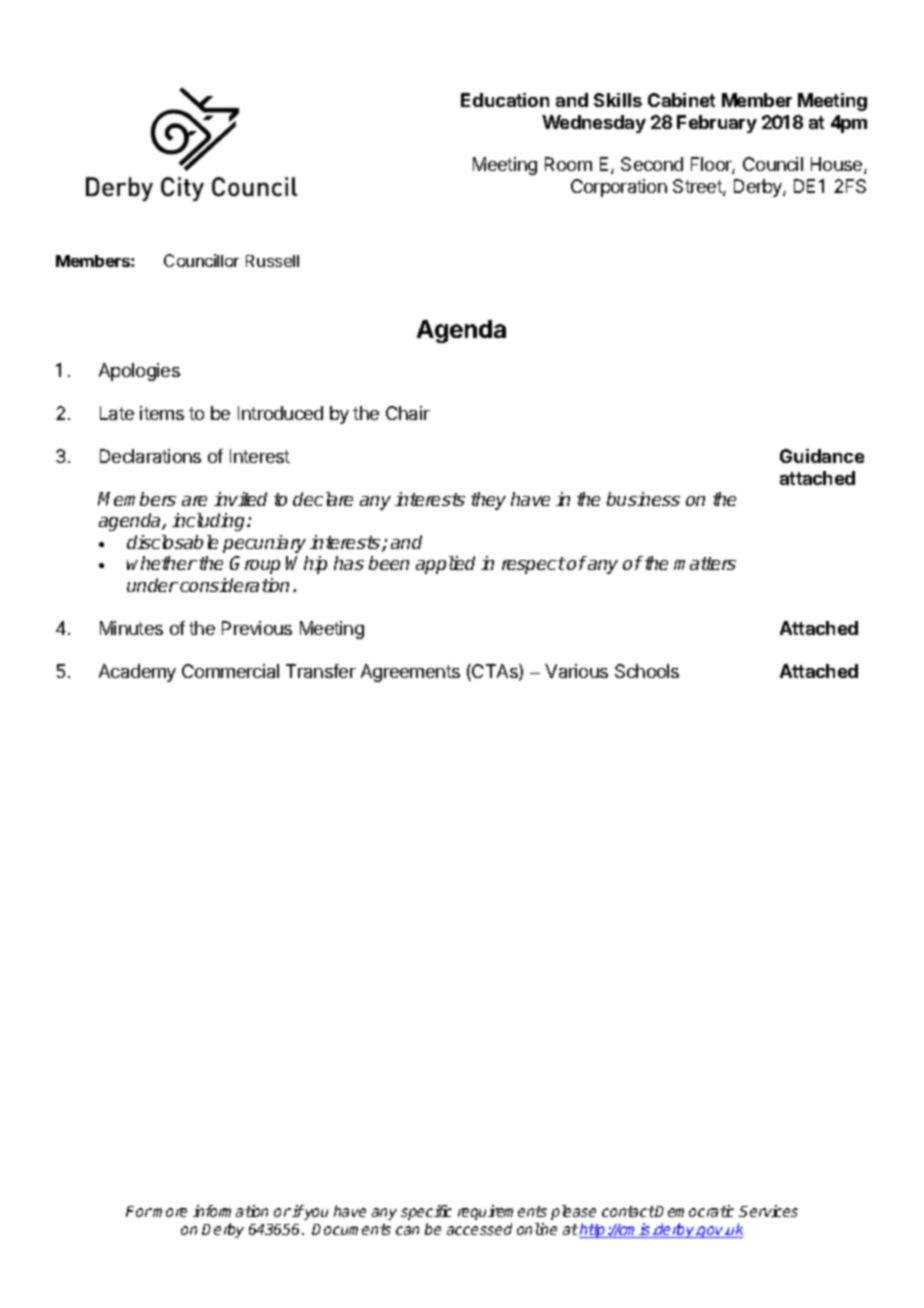 This page has width=924, height=1308. Describe the element at coordinates (240, 499) in the page. I see `invited` at that location.
